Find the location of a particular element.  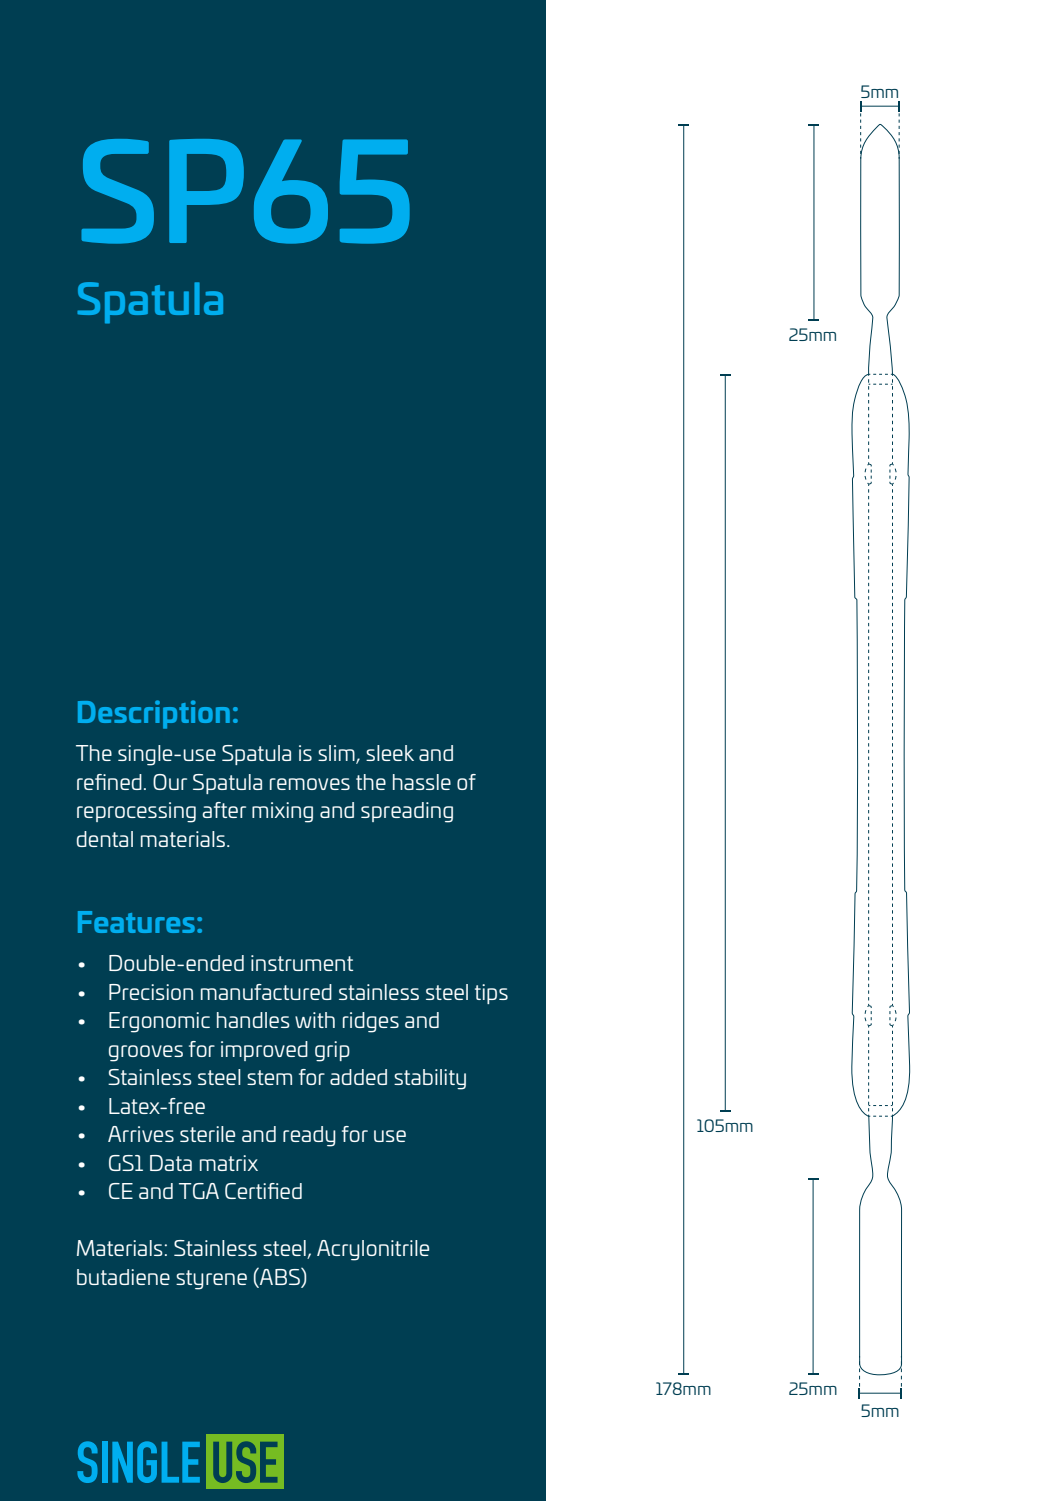

butadiene is located at coordinates (123, 1277).
